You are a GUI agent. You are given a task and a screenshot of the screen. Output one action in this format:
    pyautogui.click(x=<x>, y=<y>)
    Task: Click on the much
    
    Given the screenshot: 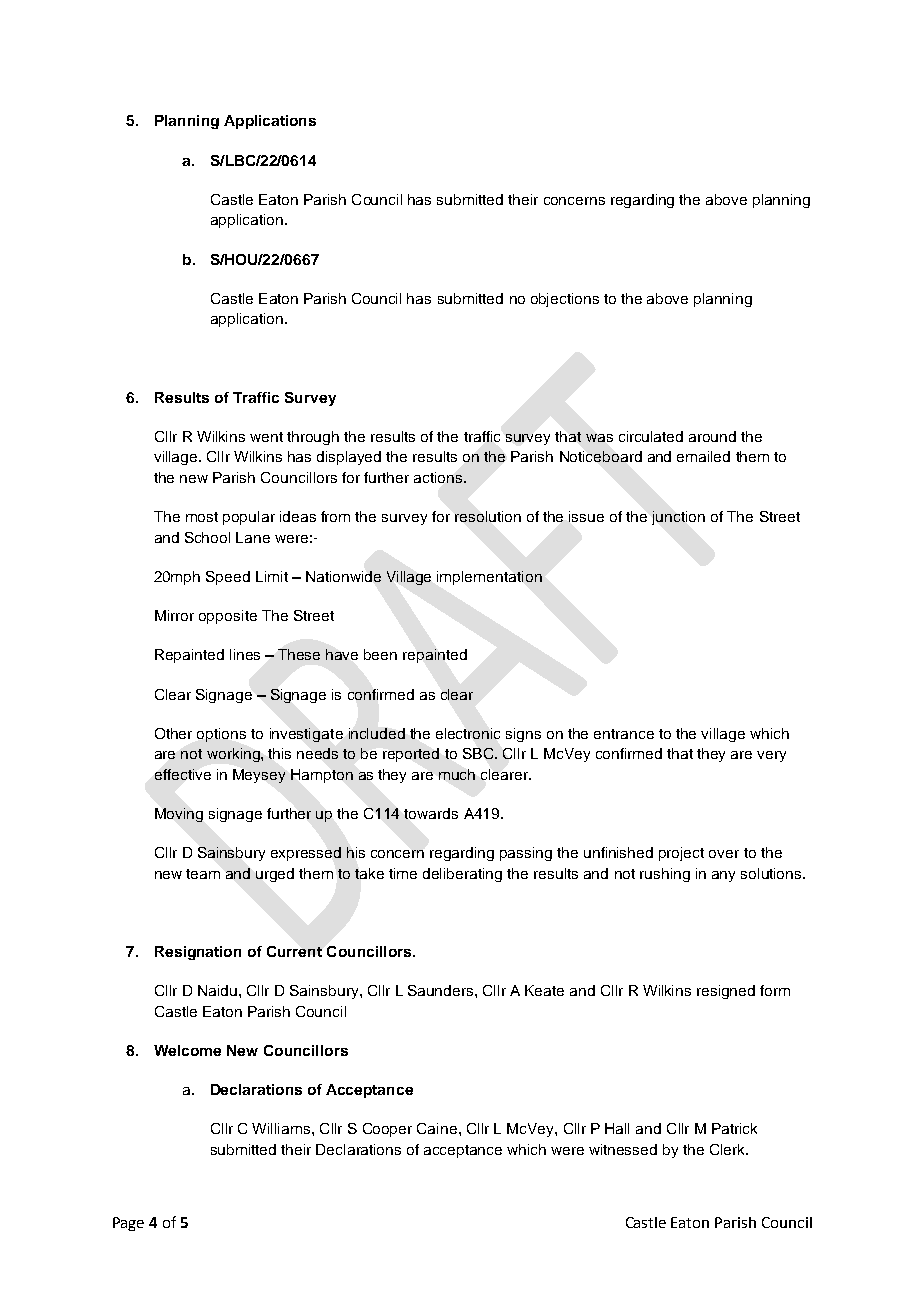 What is the action you would take?
    pyautogui.click(x=457, y=774)
